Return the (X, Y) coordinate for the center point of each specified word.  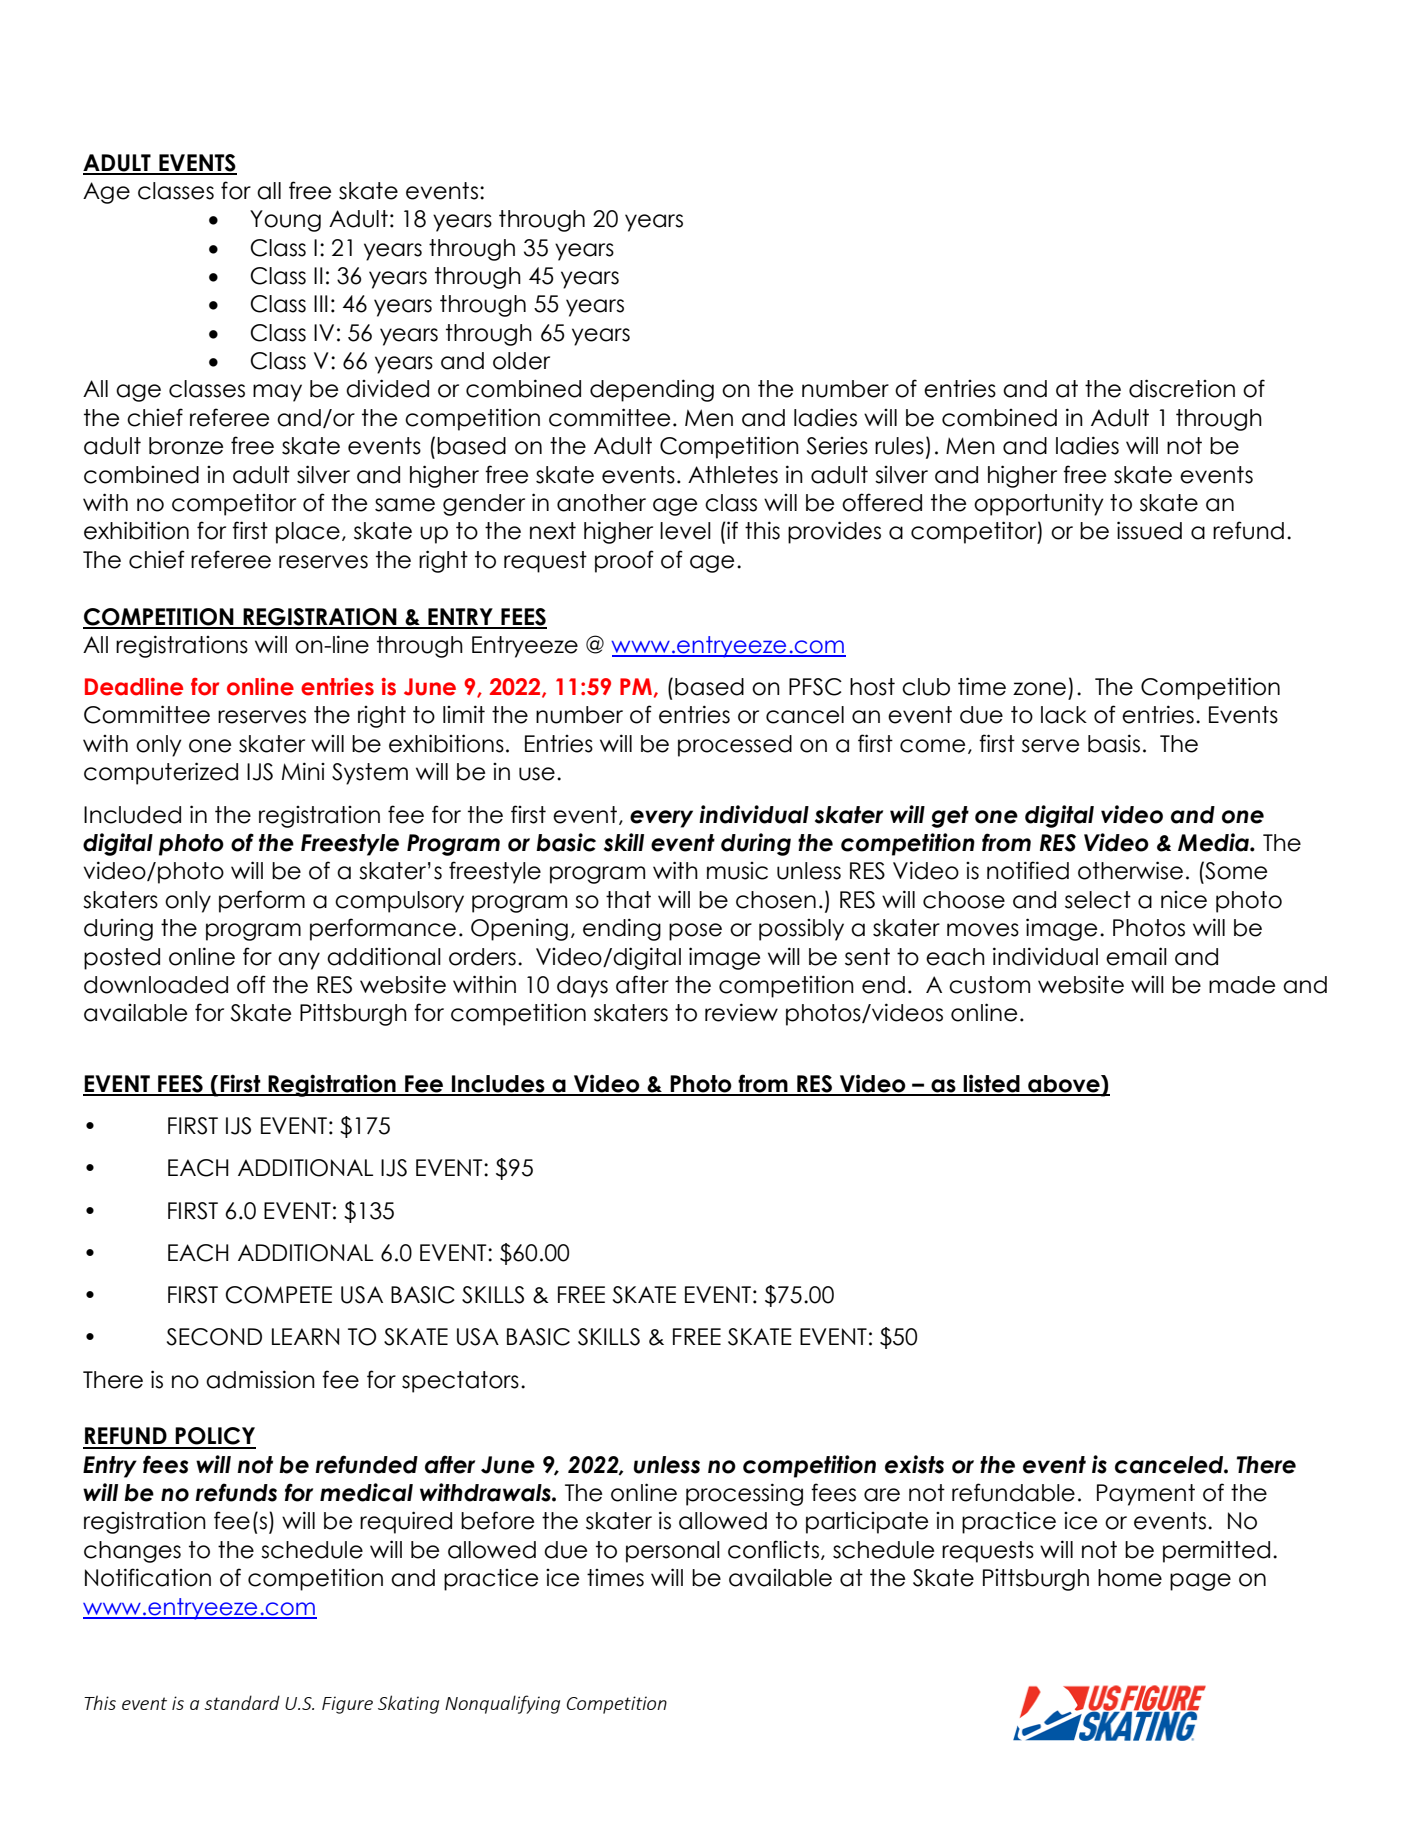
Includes (498, 1085)
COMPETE (278, 1295)
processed (735, 746)
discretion (1182, 388)
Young (285, 221)
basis (1114, 743)
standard (242, 1702)
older (521, 361)
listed (992, 1084)
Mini (303, 771)
